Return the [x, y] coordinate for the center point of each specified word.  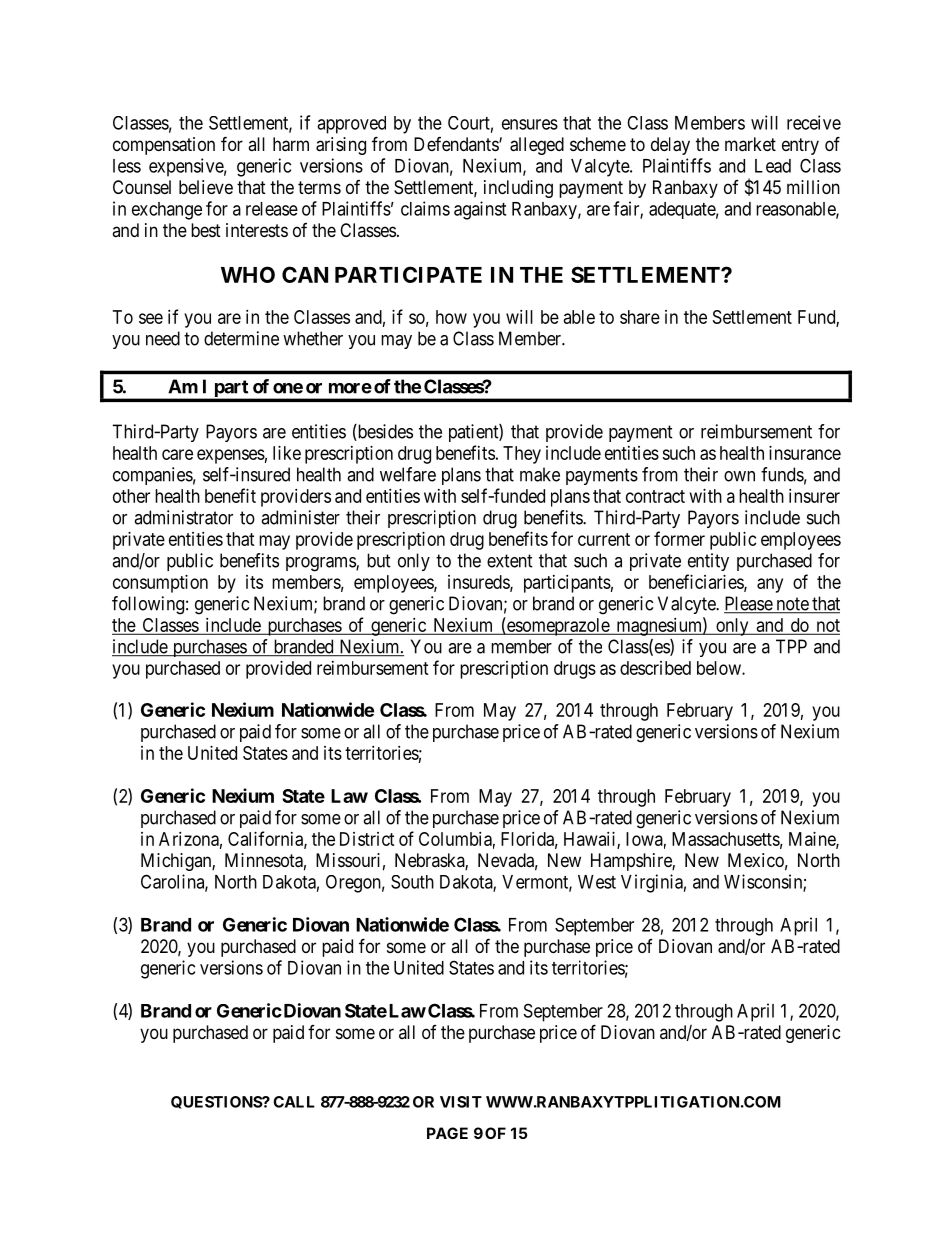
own [739, 476]
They [522, 455]
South [412, 882]
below [720, 668]
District [367, 839]
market [750, 144]
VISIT [461, 1102]
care [177, 454]
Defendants [457, 144]
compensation [164, 146]
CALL [294, 1102]
